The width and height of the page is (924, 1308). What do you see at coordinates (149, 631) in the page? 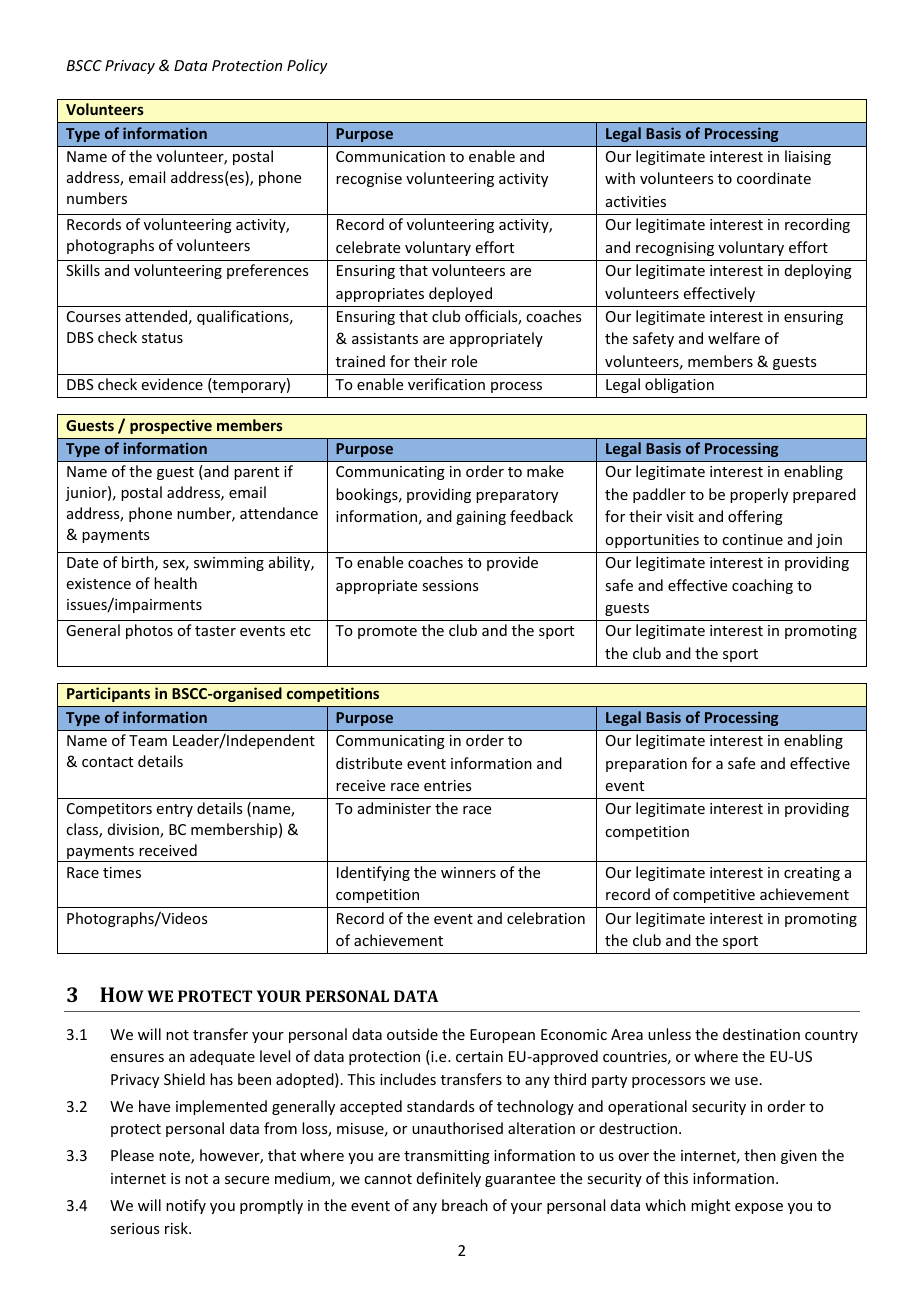
I see `photos` at bounding box center [149, 631].
